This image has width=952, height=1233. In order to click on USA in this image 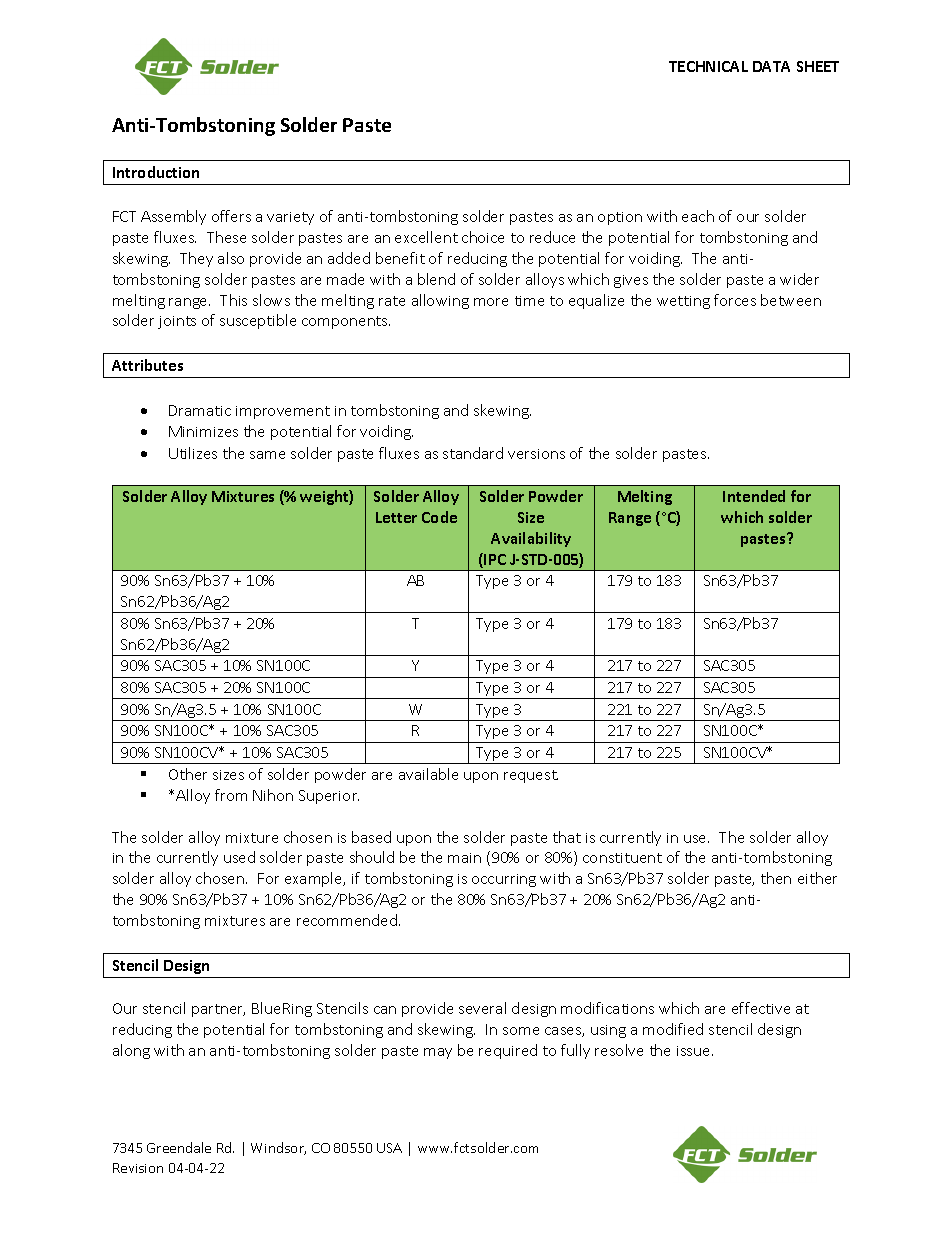, I will do `click(389, 1148)`.
